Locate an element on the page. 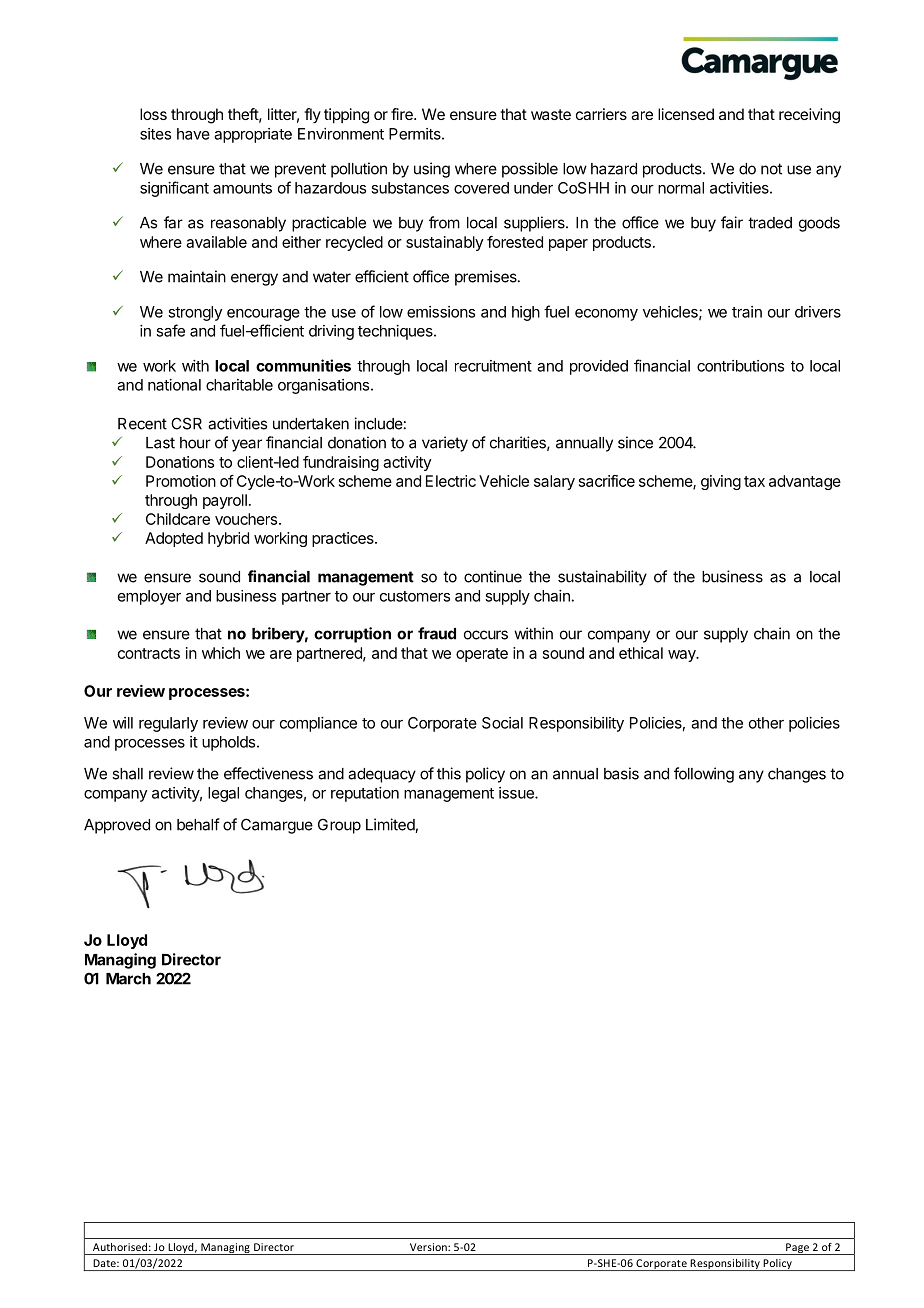 The height and width of the document is (1308, 924). behalf is located at coordinates (198, 824).
